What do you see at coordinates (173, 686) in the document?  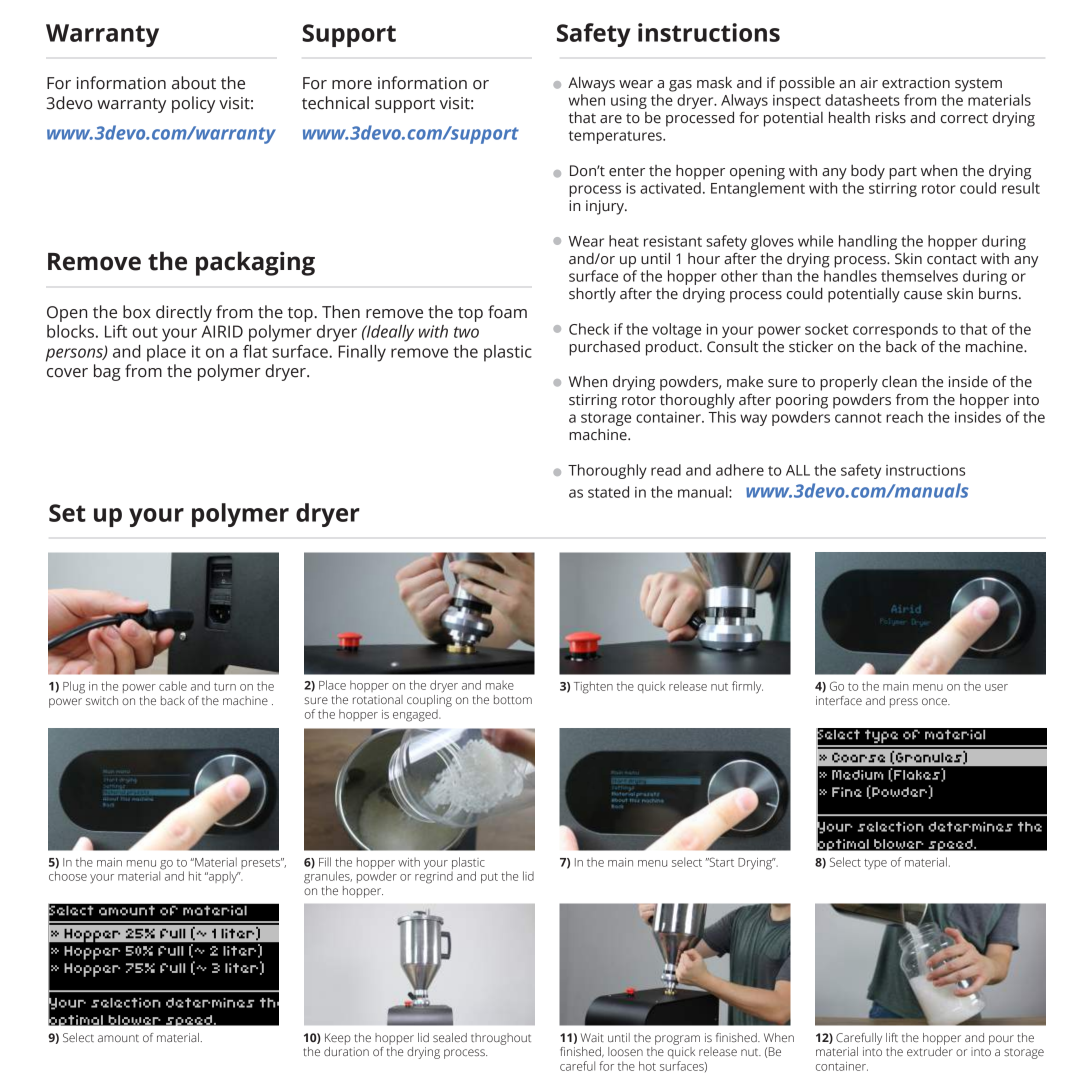 I see `cable` at bounding box center [173, 686].
